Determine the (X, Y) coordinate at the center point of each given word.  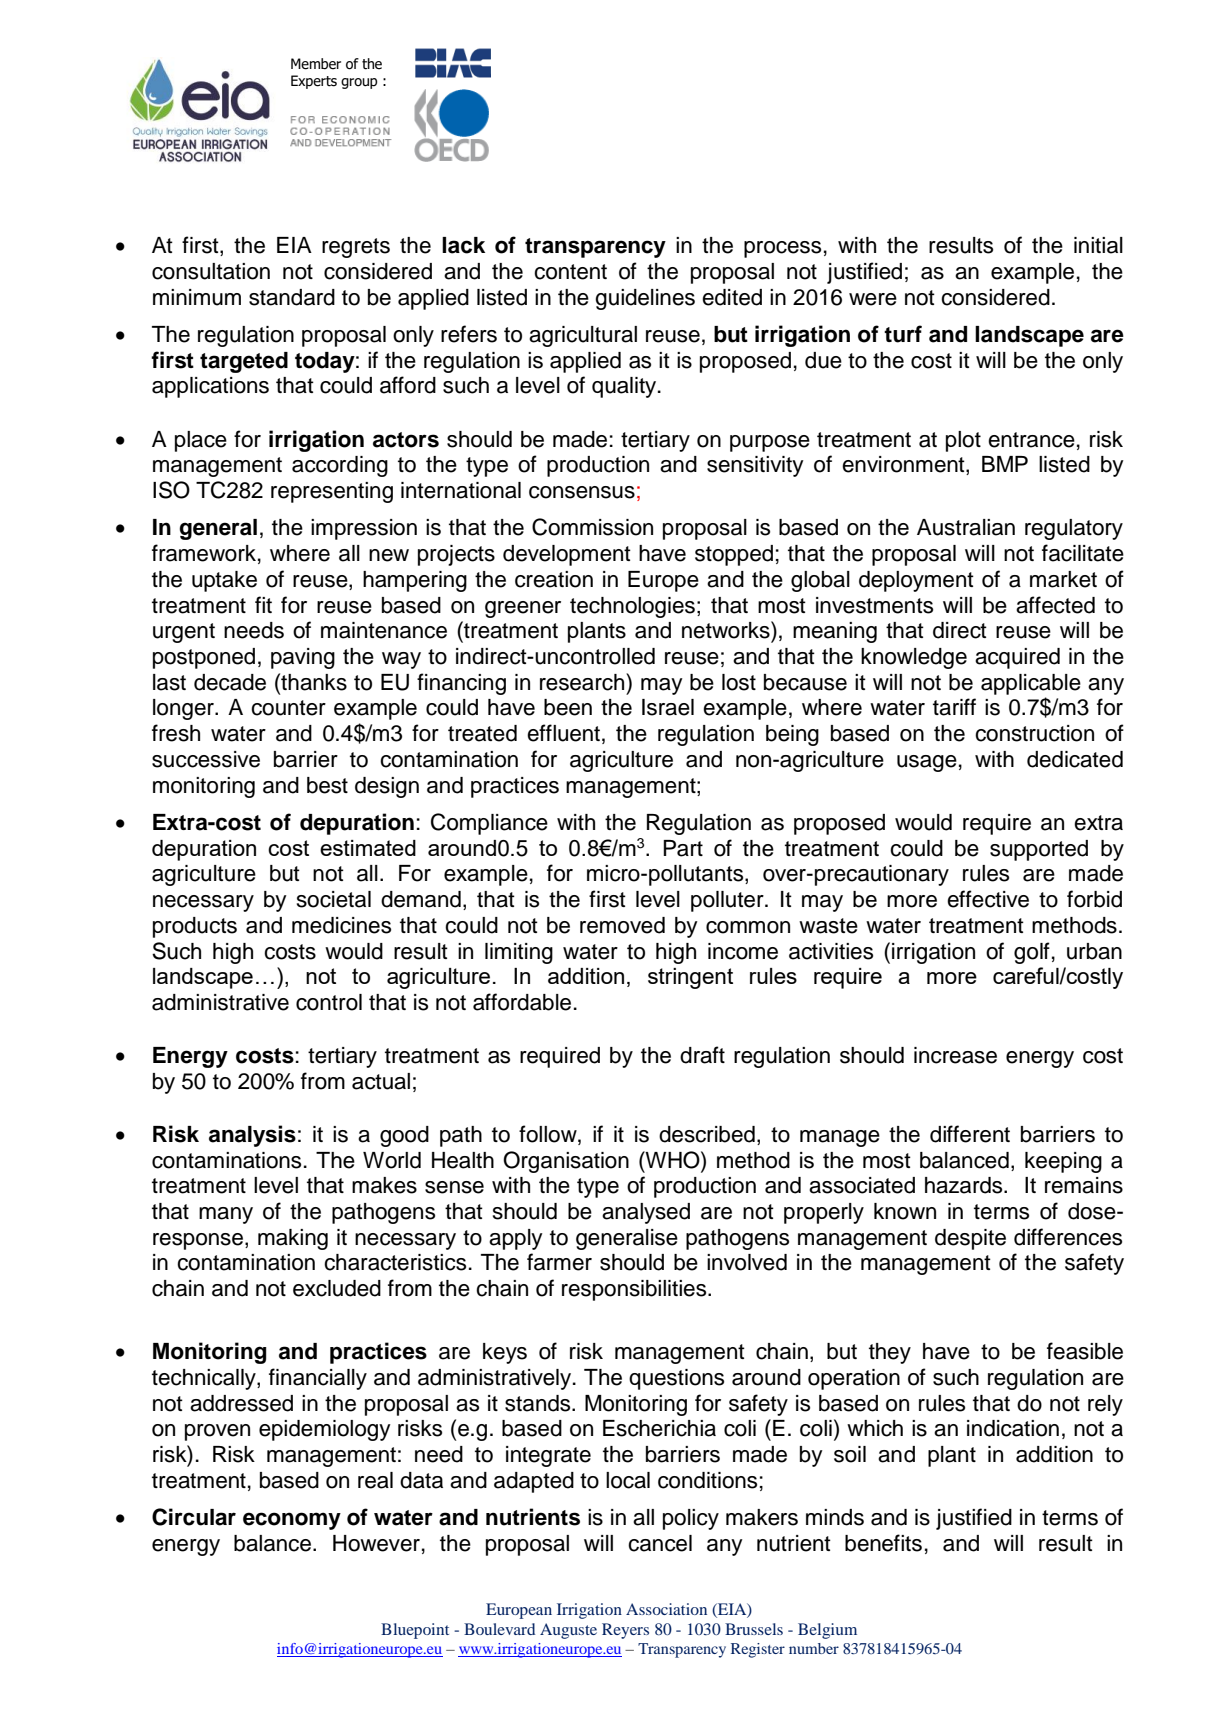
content (570, 272)
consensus (582, 492)
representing (332, 492)
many (226, 1215)
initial (1098, 245)
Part (683, 848)
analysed (646, 1213)
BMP (1005, 464)
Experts (314, 82)
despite (970, 1239)
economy (292, 1521)
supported (1039, 850)
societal (334, 899)
